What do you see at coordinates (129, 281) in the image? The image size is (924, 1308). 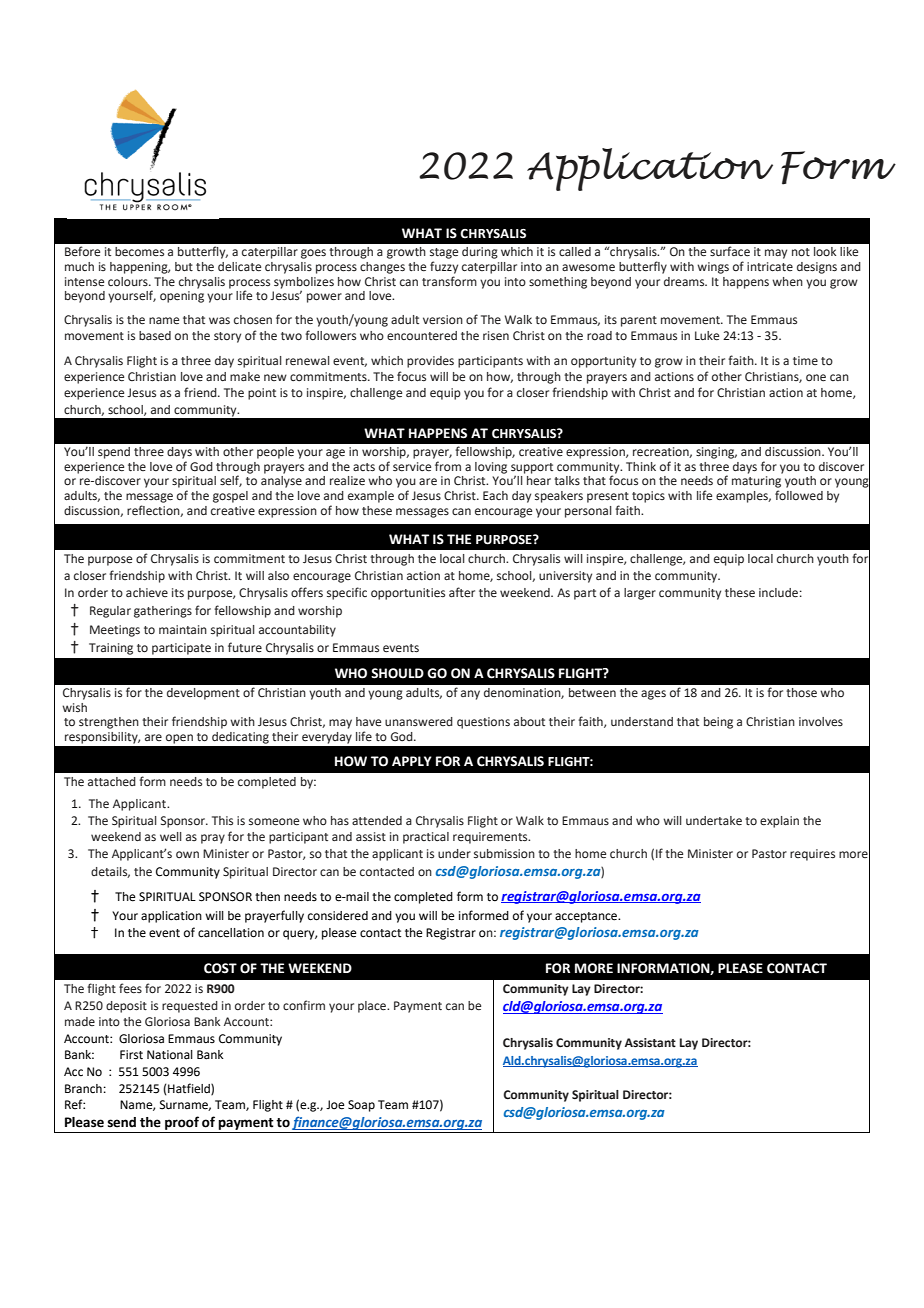 I see `colours` at bounding box center [129, 281].
